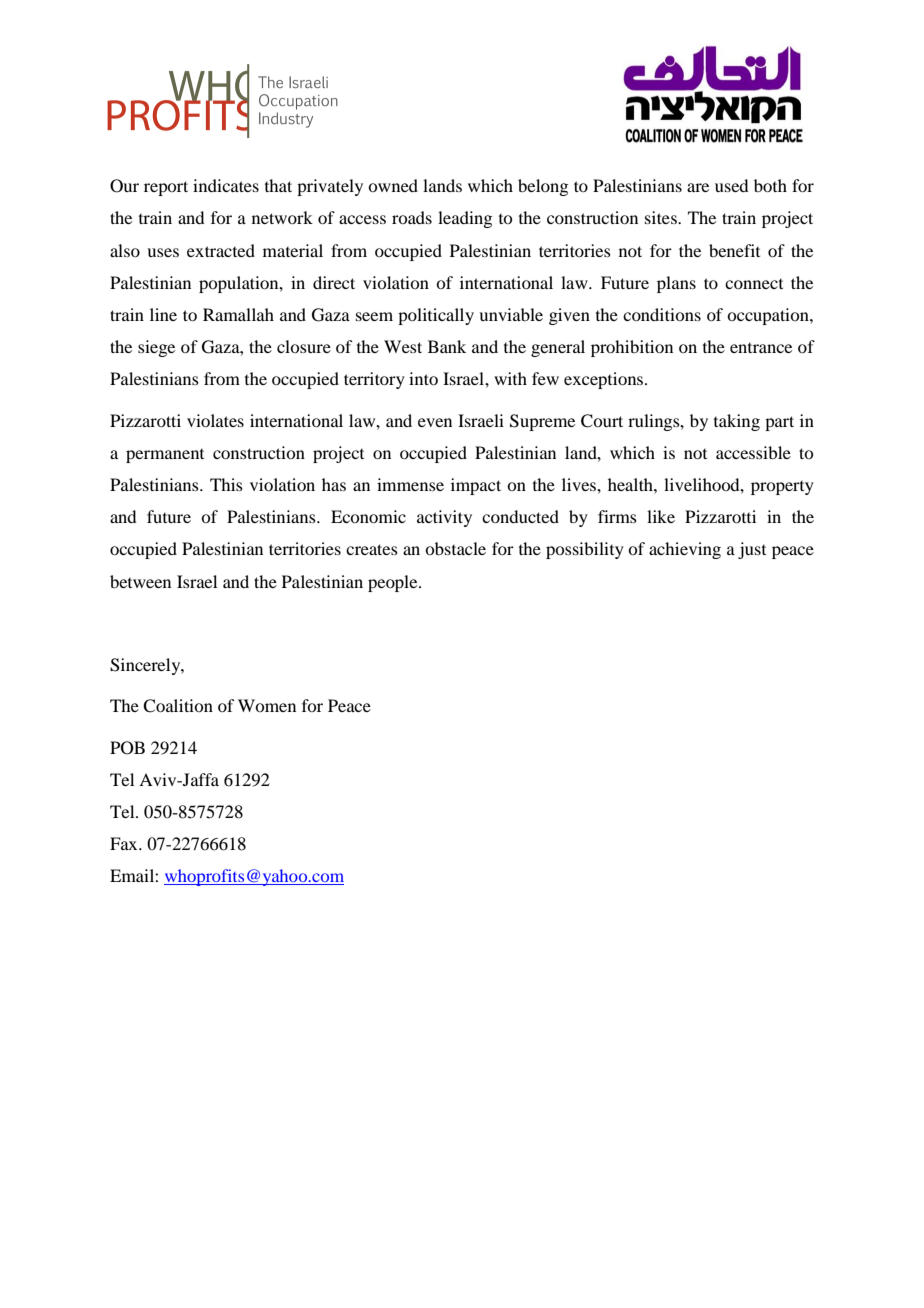 This screenshot has height=1308, width=924. I want to click on people, so click(394, 583).
